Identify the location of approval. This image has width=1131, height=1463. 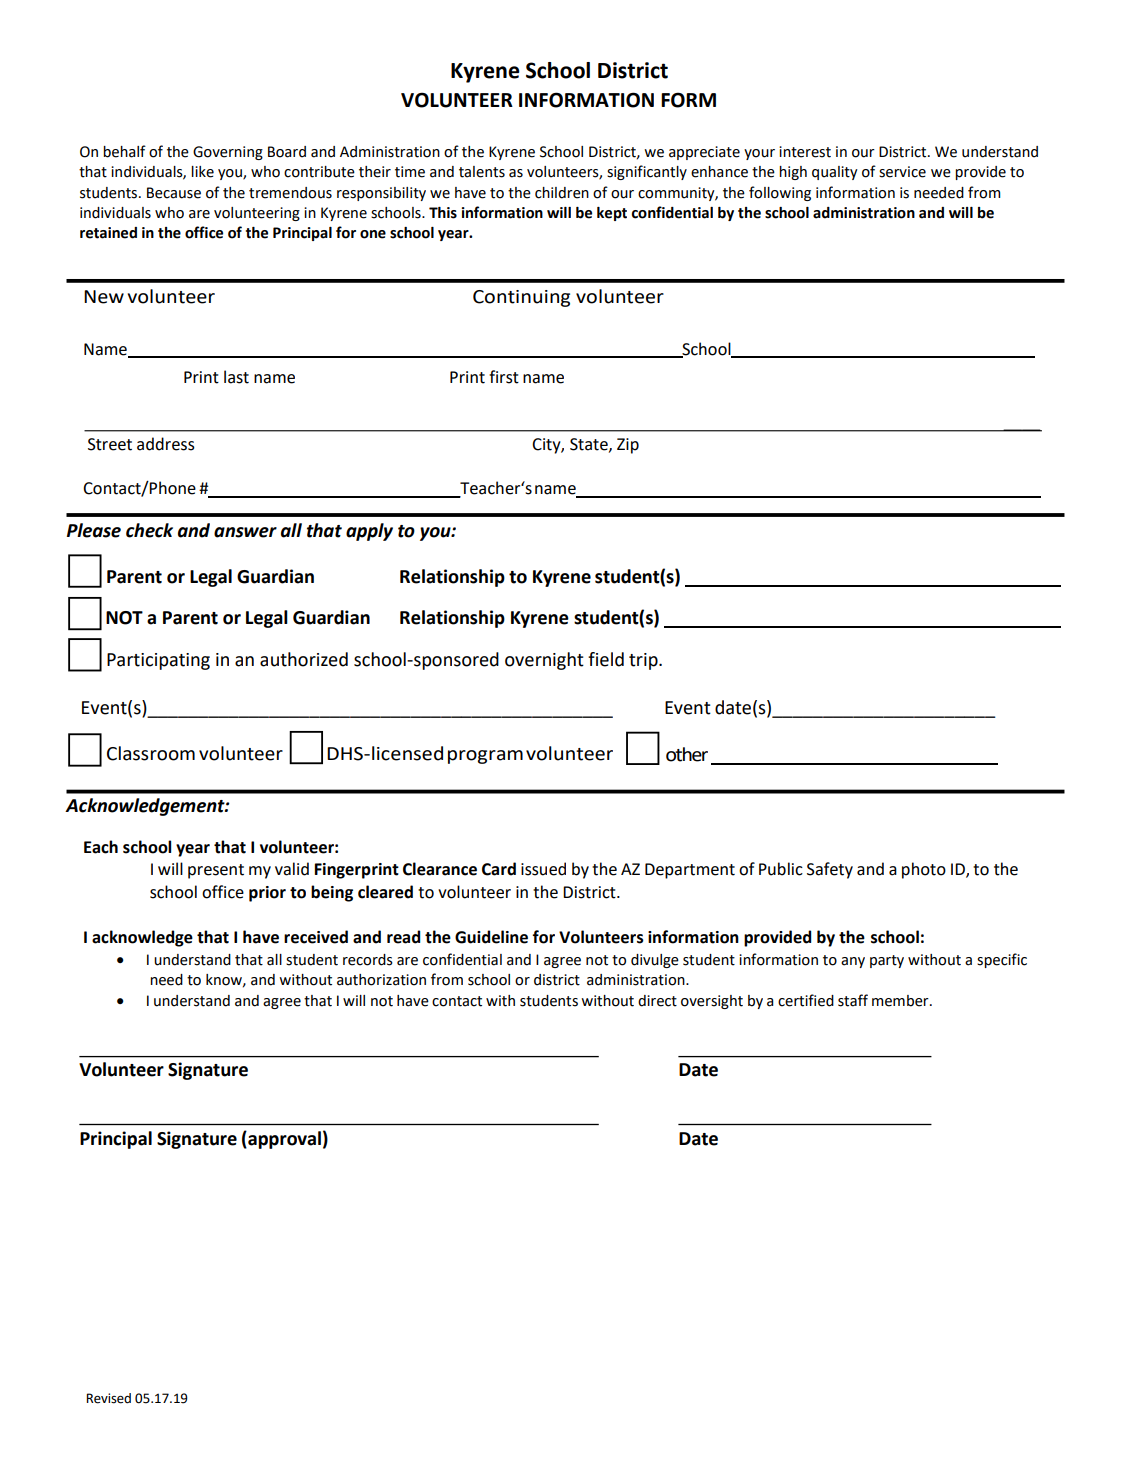
(283, 1140).
